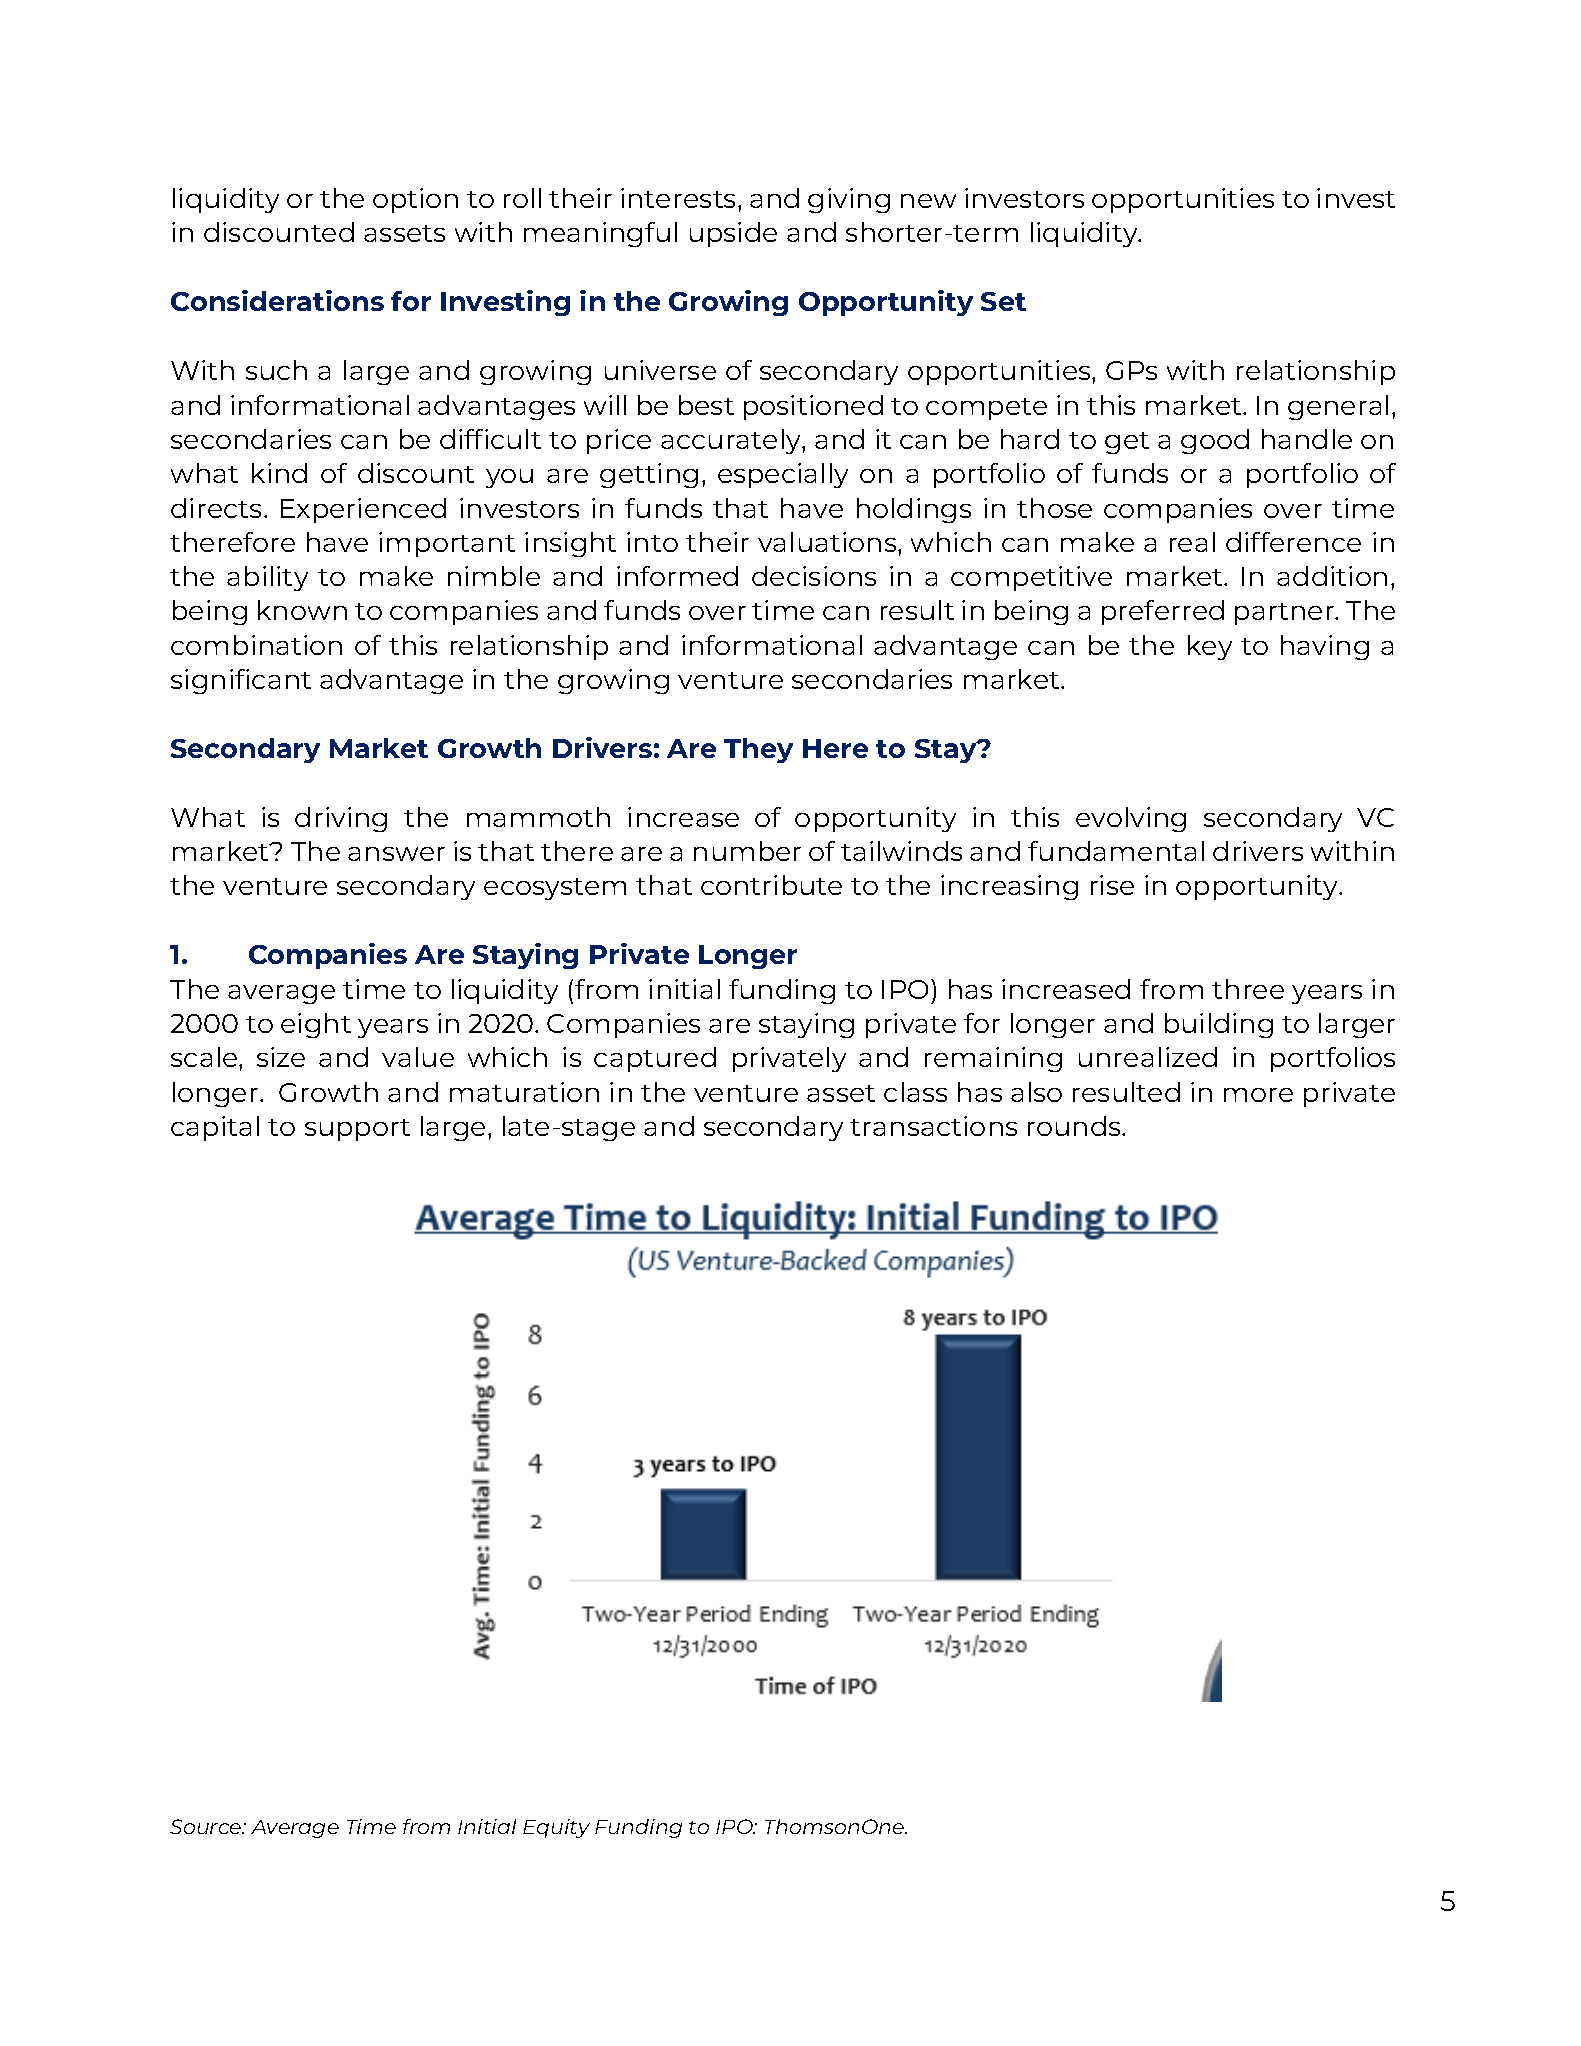 Image resolution: width=1581 pixels, height=2046 pixels. What do you see at coordinates (1075, 1126) in the screenshot?
I see `rounds` at bounding box center [1075, 1126].
